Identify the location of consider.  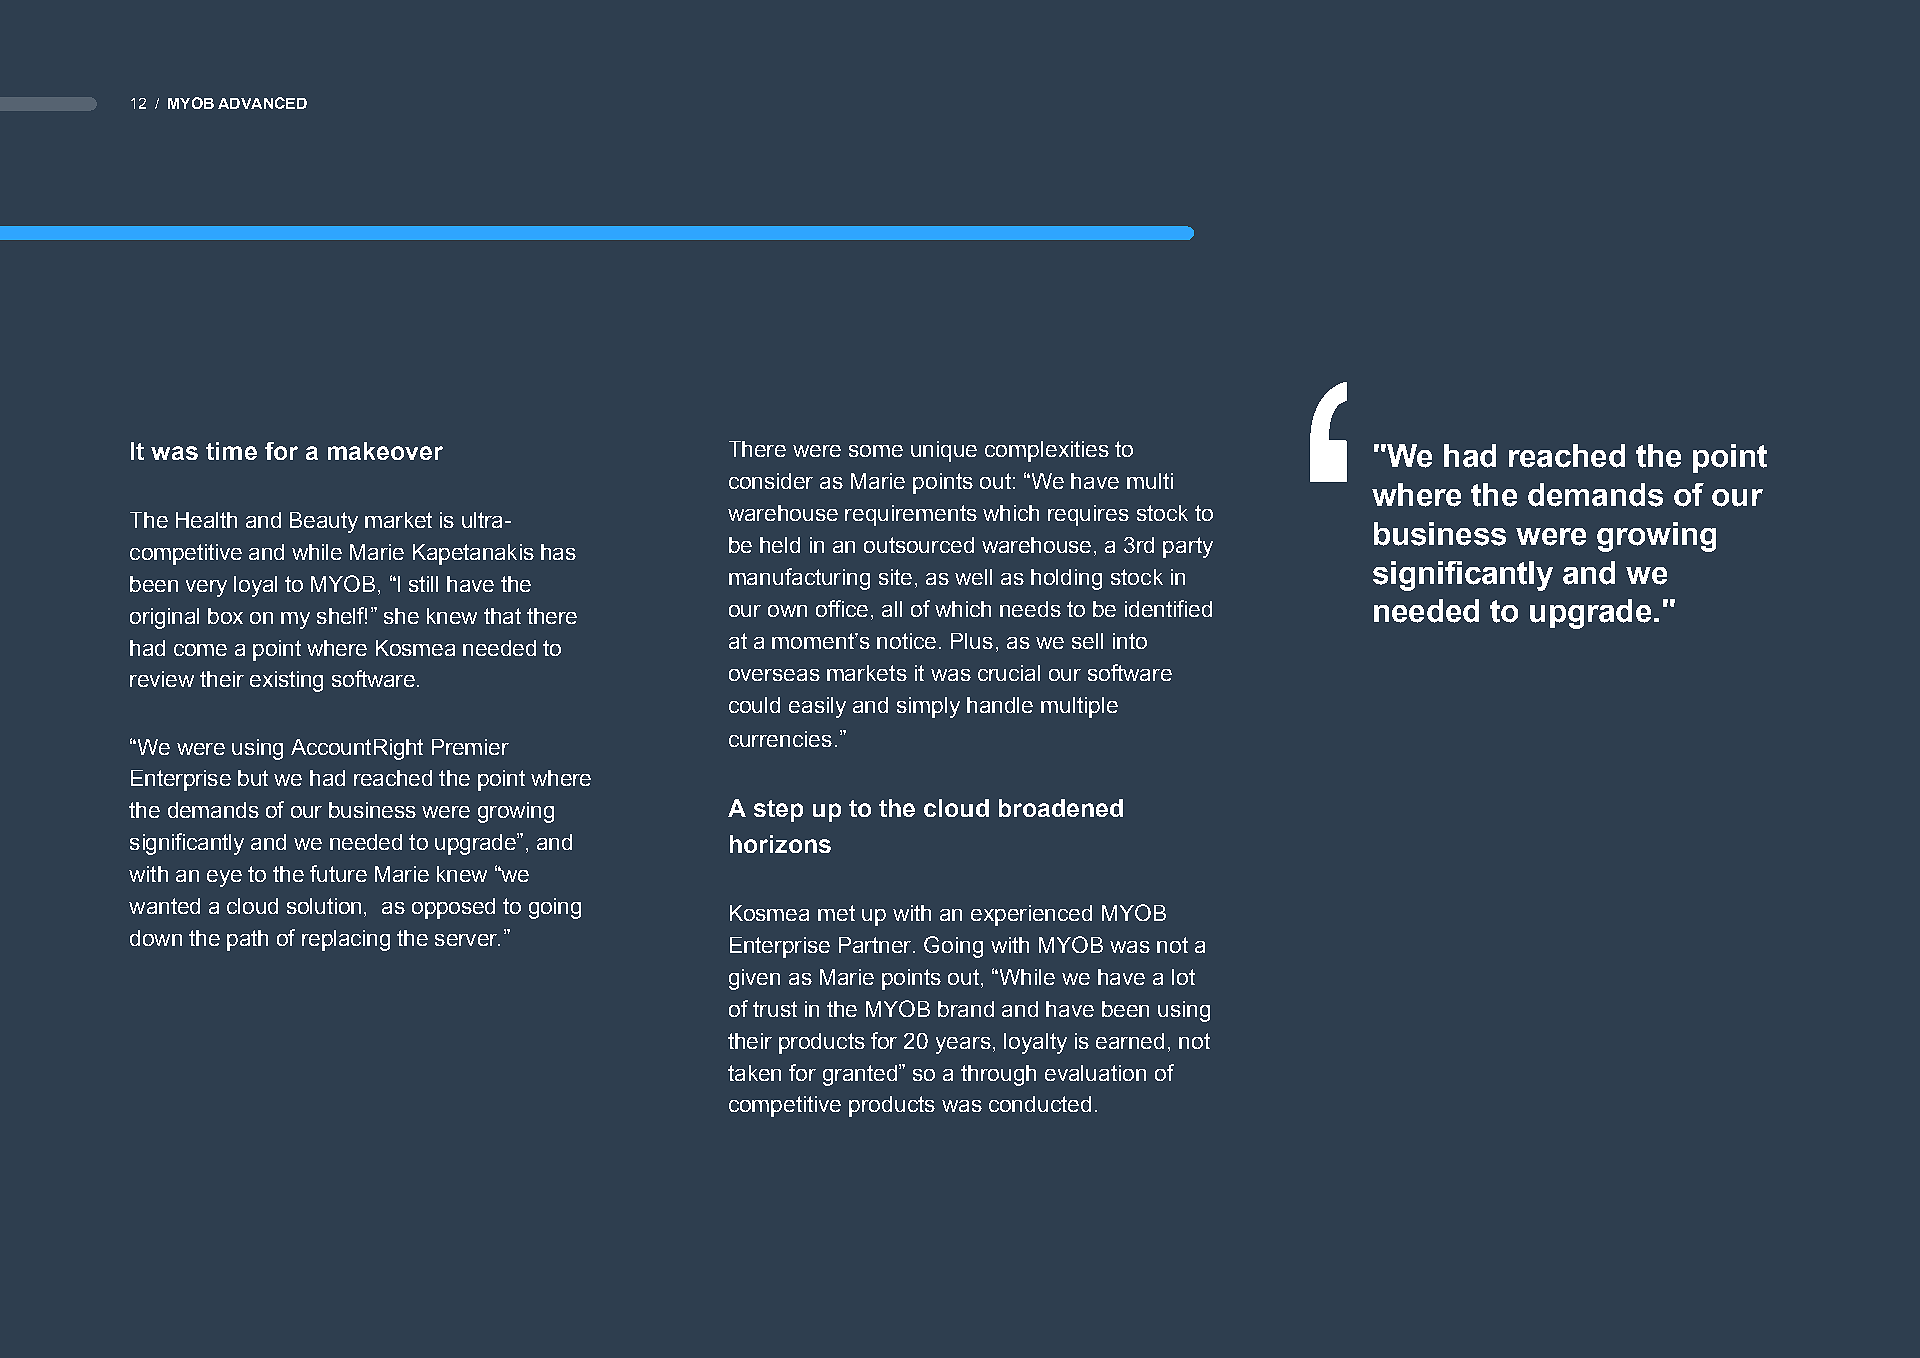
(771, 481).
